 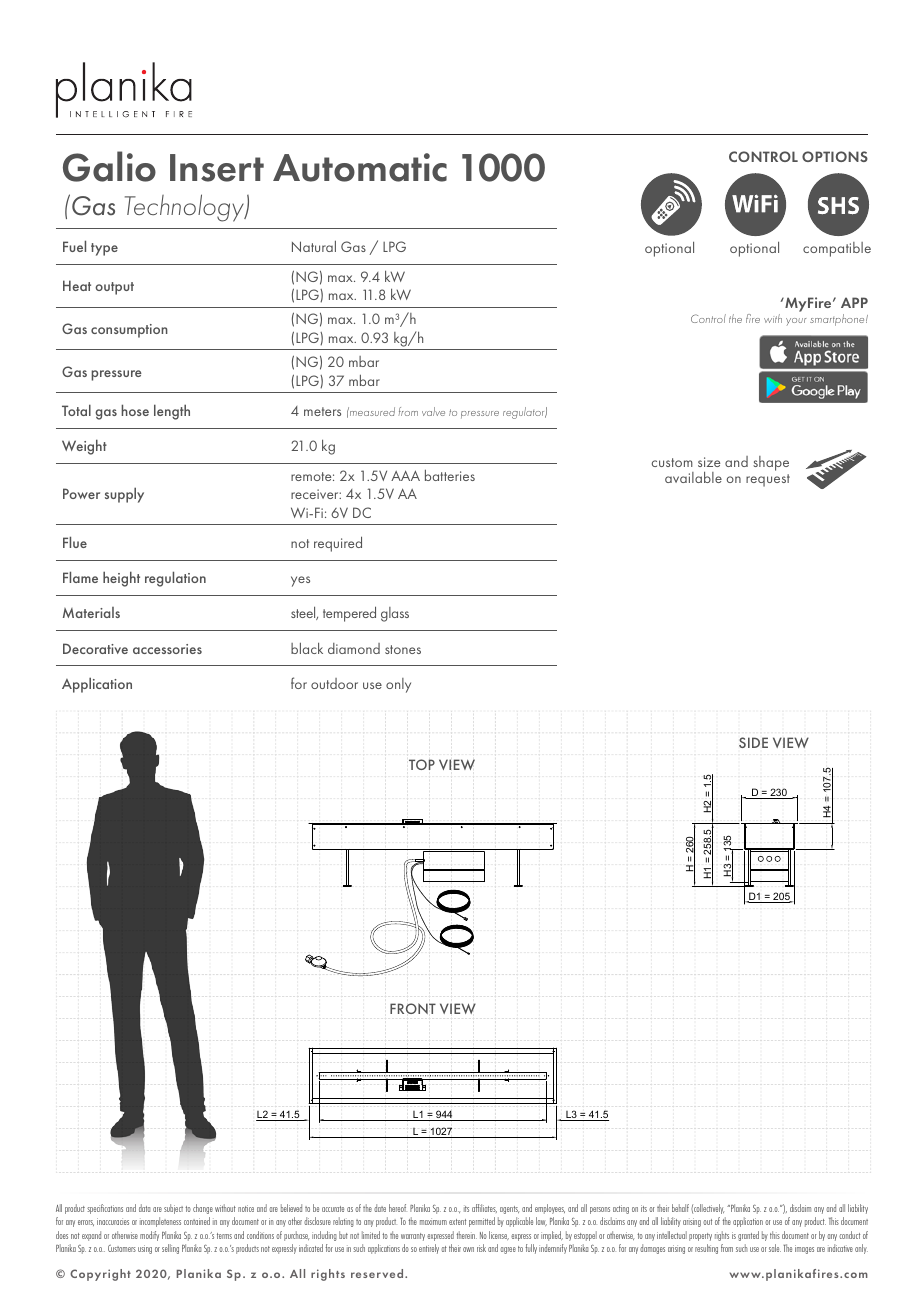 I want to click on FRONT, so click(x=413, y=1008).
